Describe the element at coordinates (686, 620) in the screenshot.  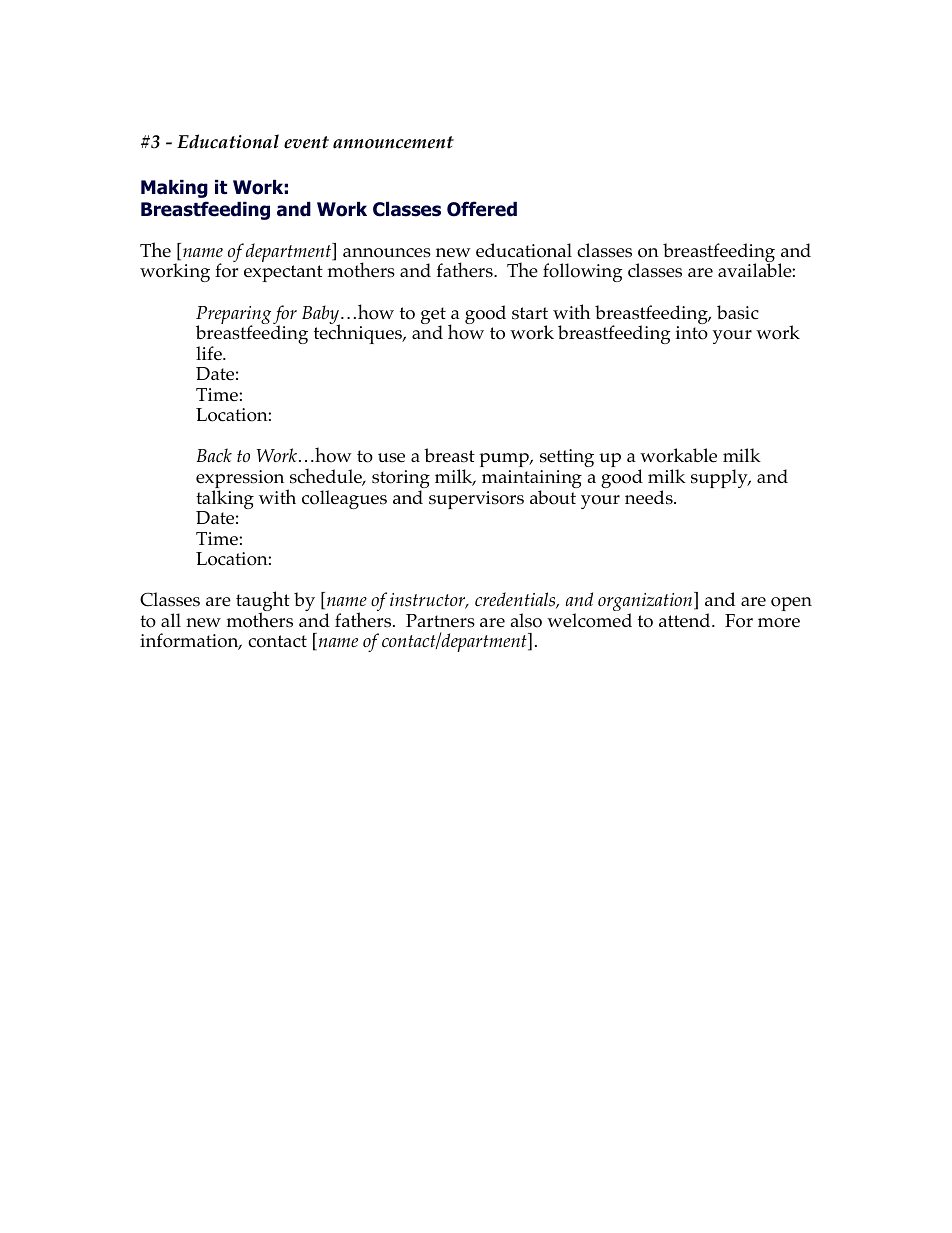
I see `attend` at that location.
